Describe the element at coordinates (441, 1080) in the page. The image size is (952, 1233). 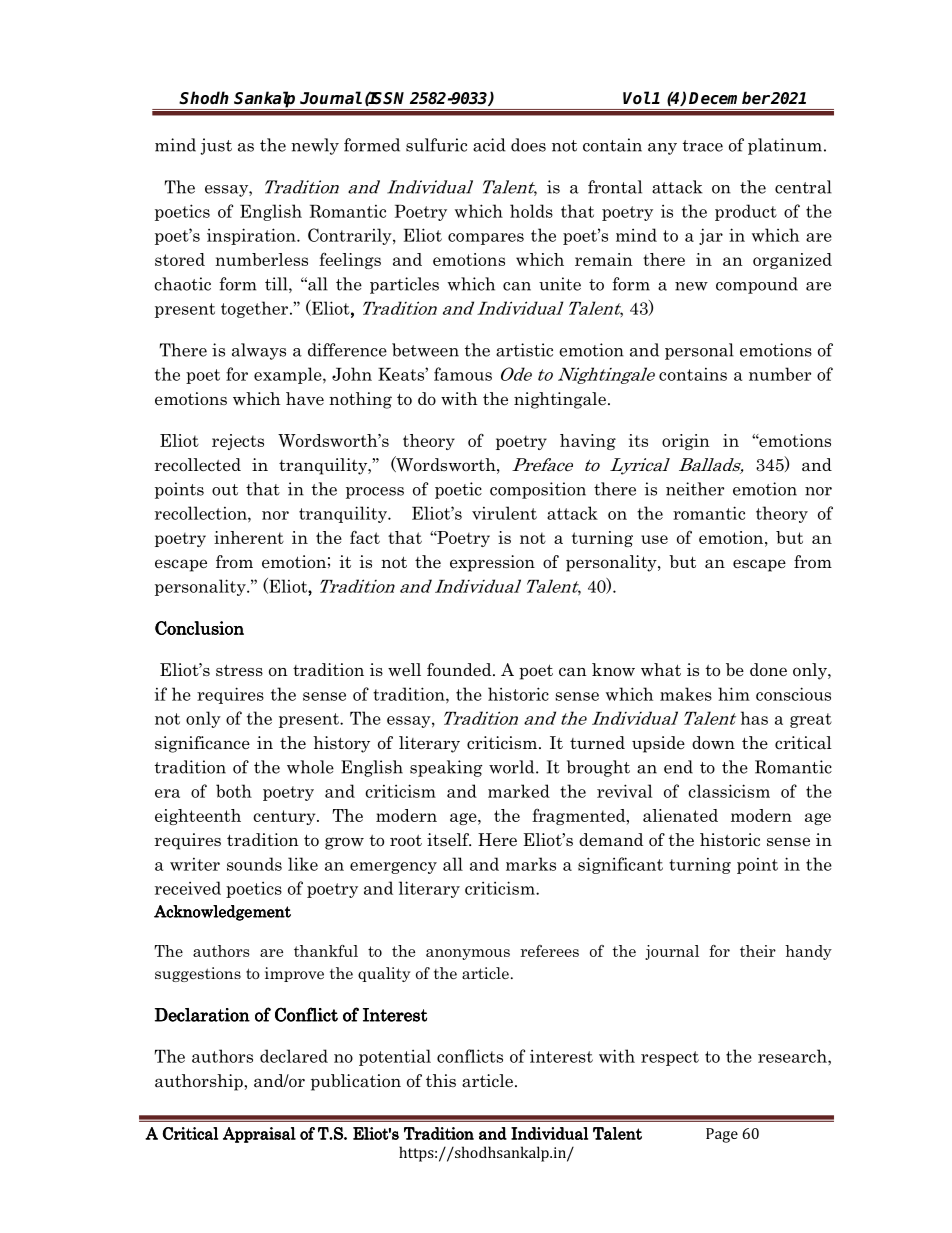
I see `this` at that location.
